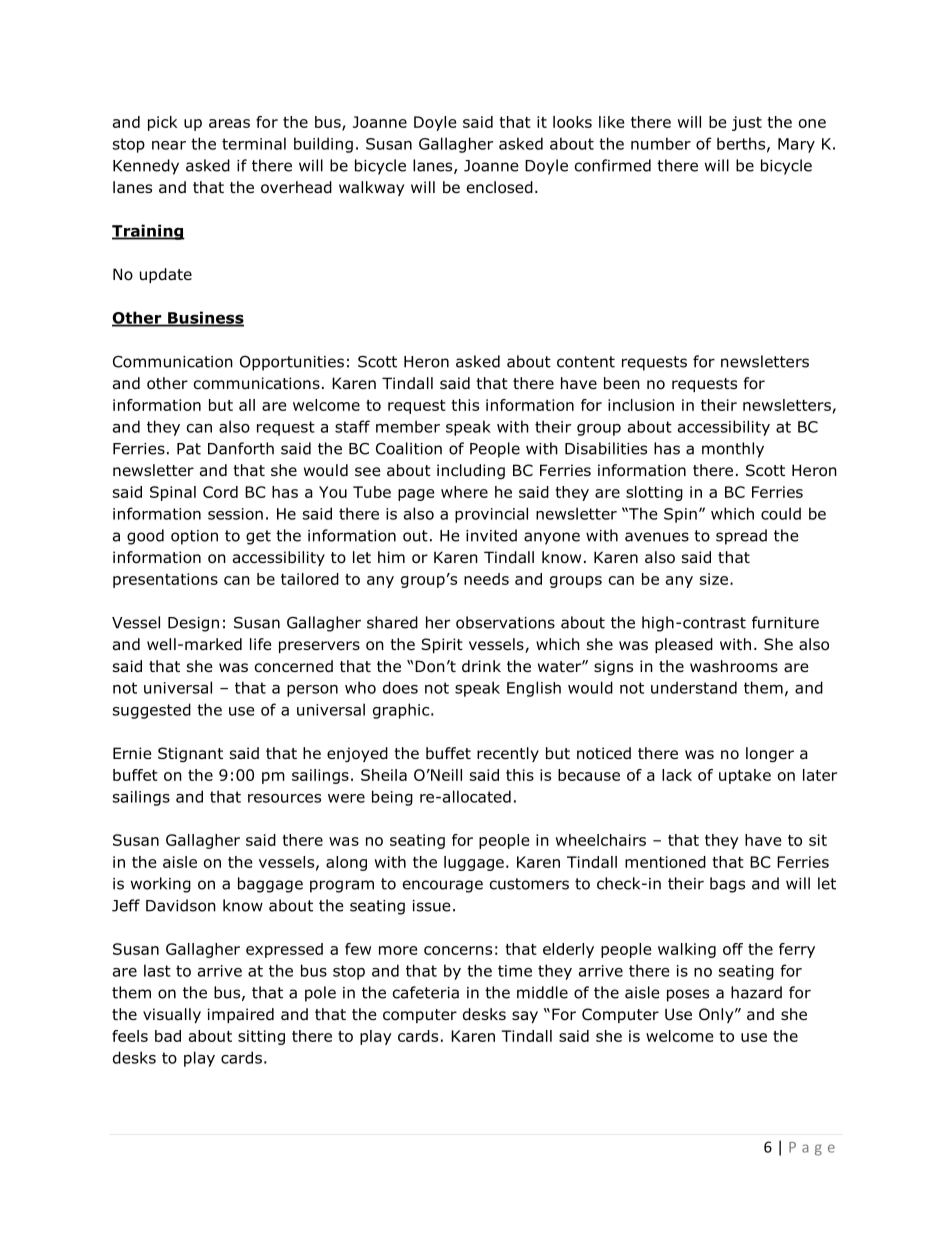 This screenshot has height=1233, width=952. Describe the element at coordinates (747, 123) in the screenshot. I see `just` at that location.
